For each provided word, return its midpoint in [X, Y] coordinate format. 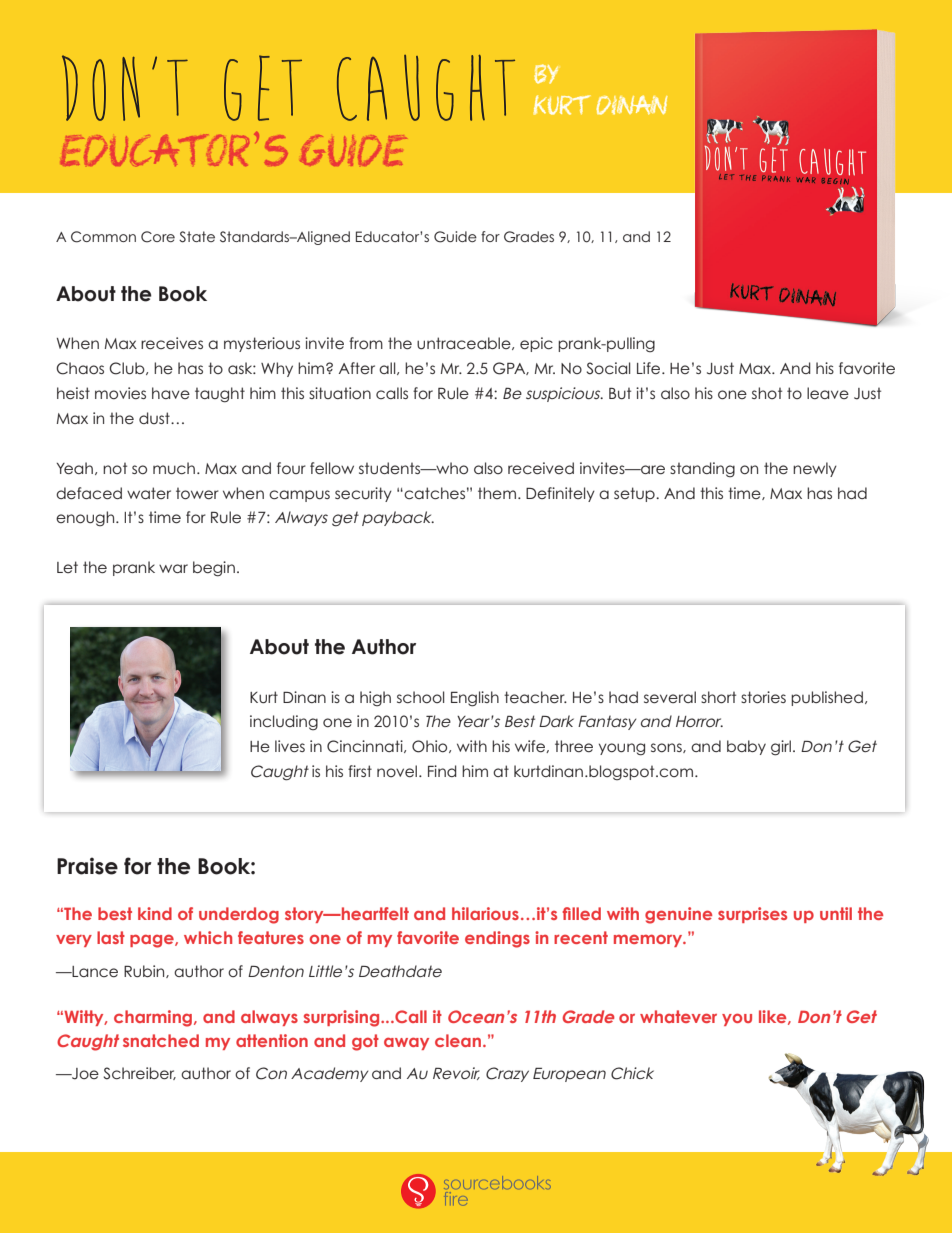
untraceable [465, 343]
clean [458, 1040]
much [174, 468]
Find [442, 771]
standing [702, 469]
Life [650, 368]
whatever [678, 1016]
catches [433, 493]
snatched [161, 1040]
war [173, 568]
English [475, 699]
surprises [752, 915]
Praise [87, 866]
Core [158, 237]
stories [763, 697]
